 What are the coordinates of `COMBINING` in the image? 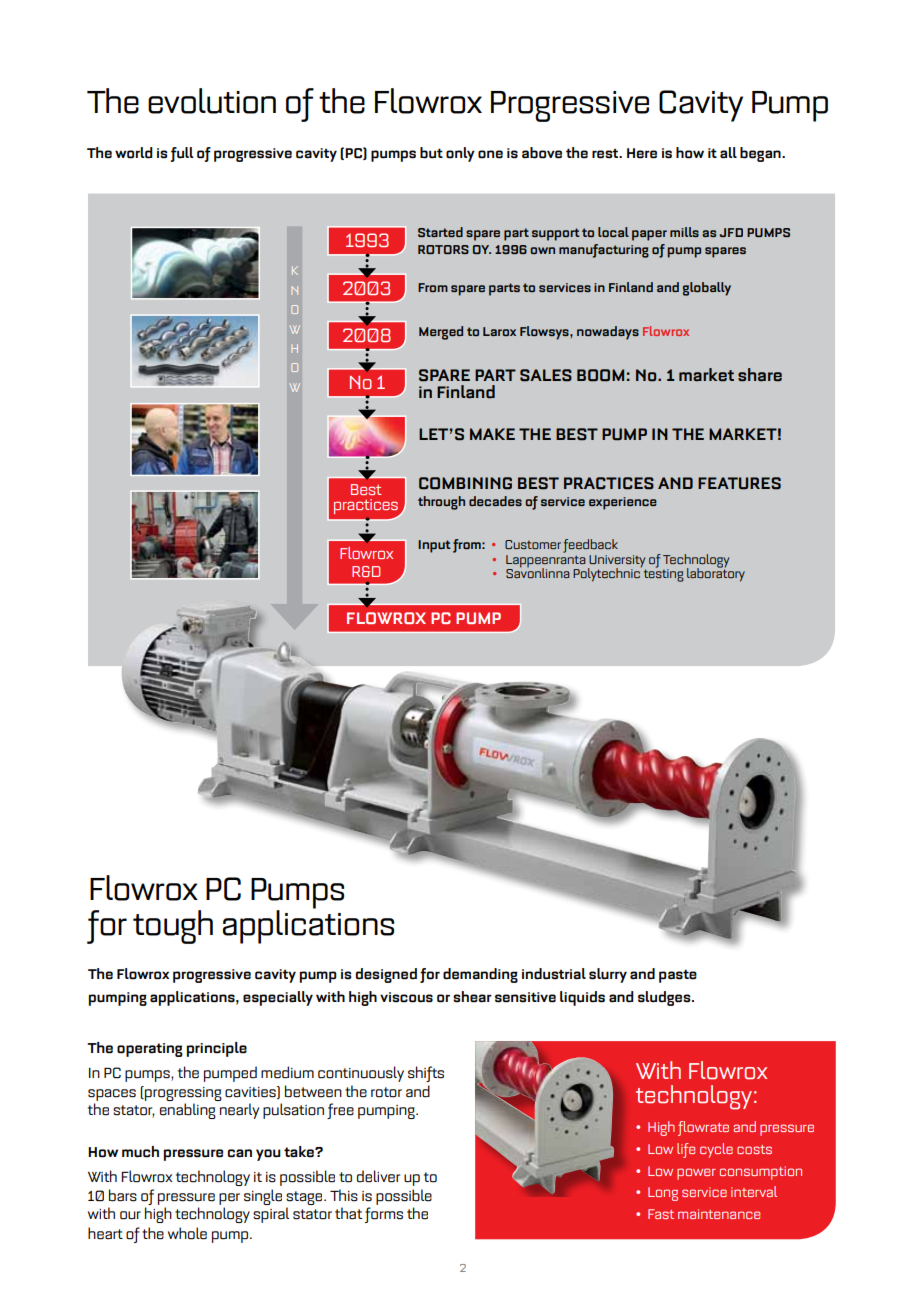 It's located at (465, 483).
